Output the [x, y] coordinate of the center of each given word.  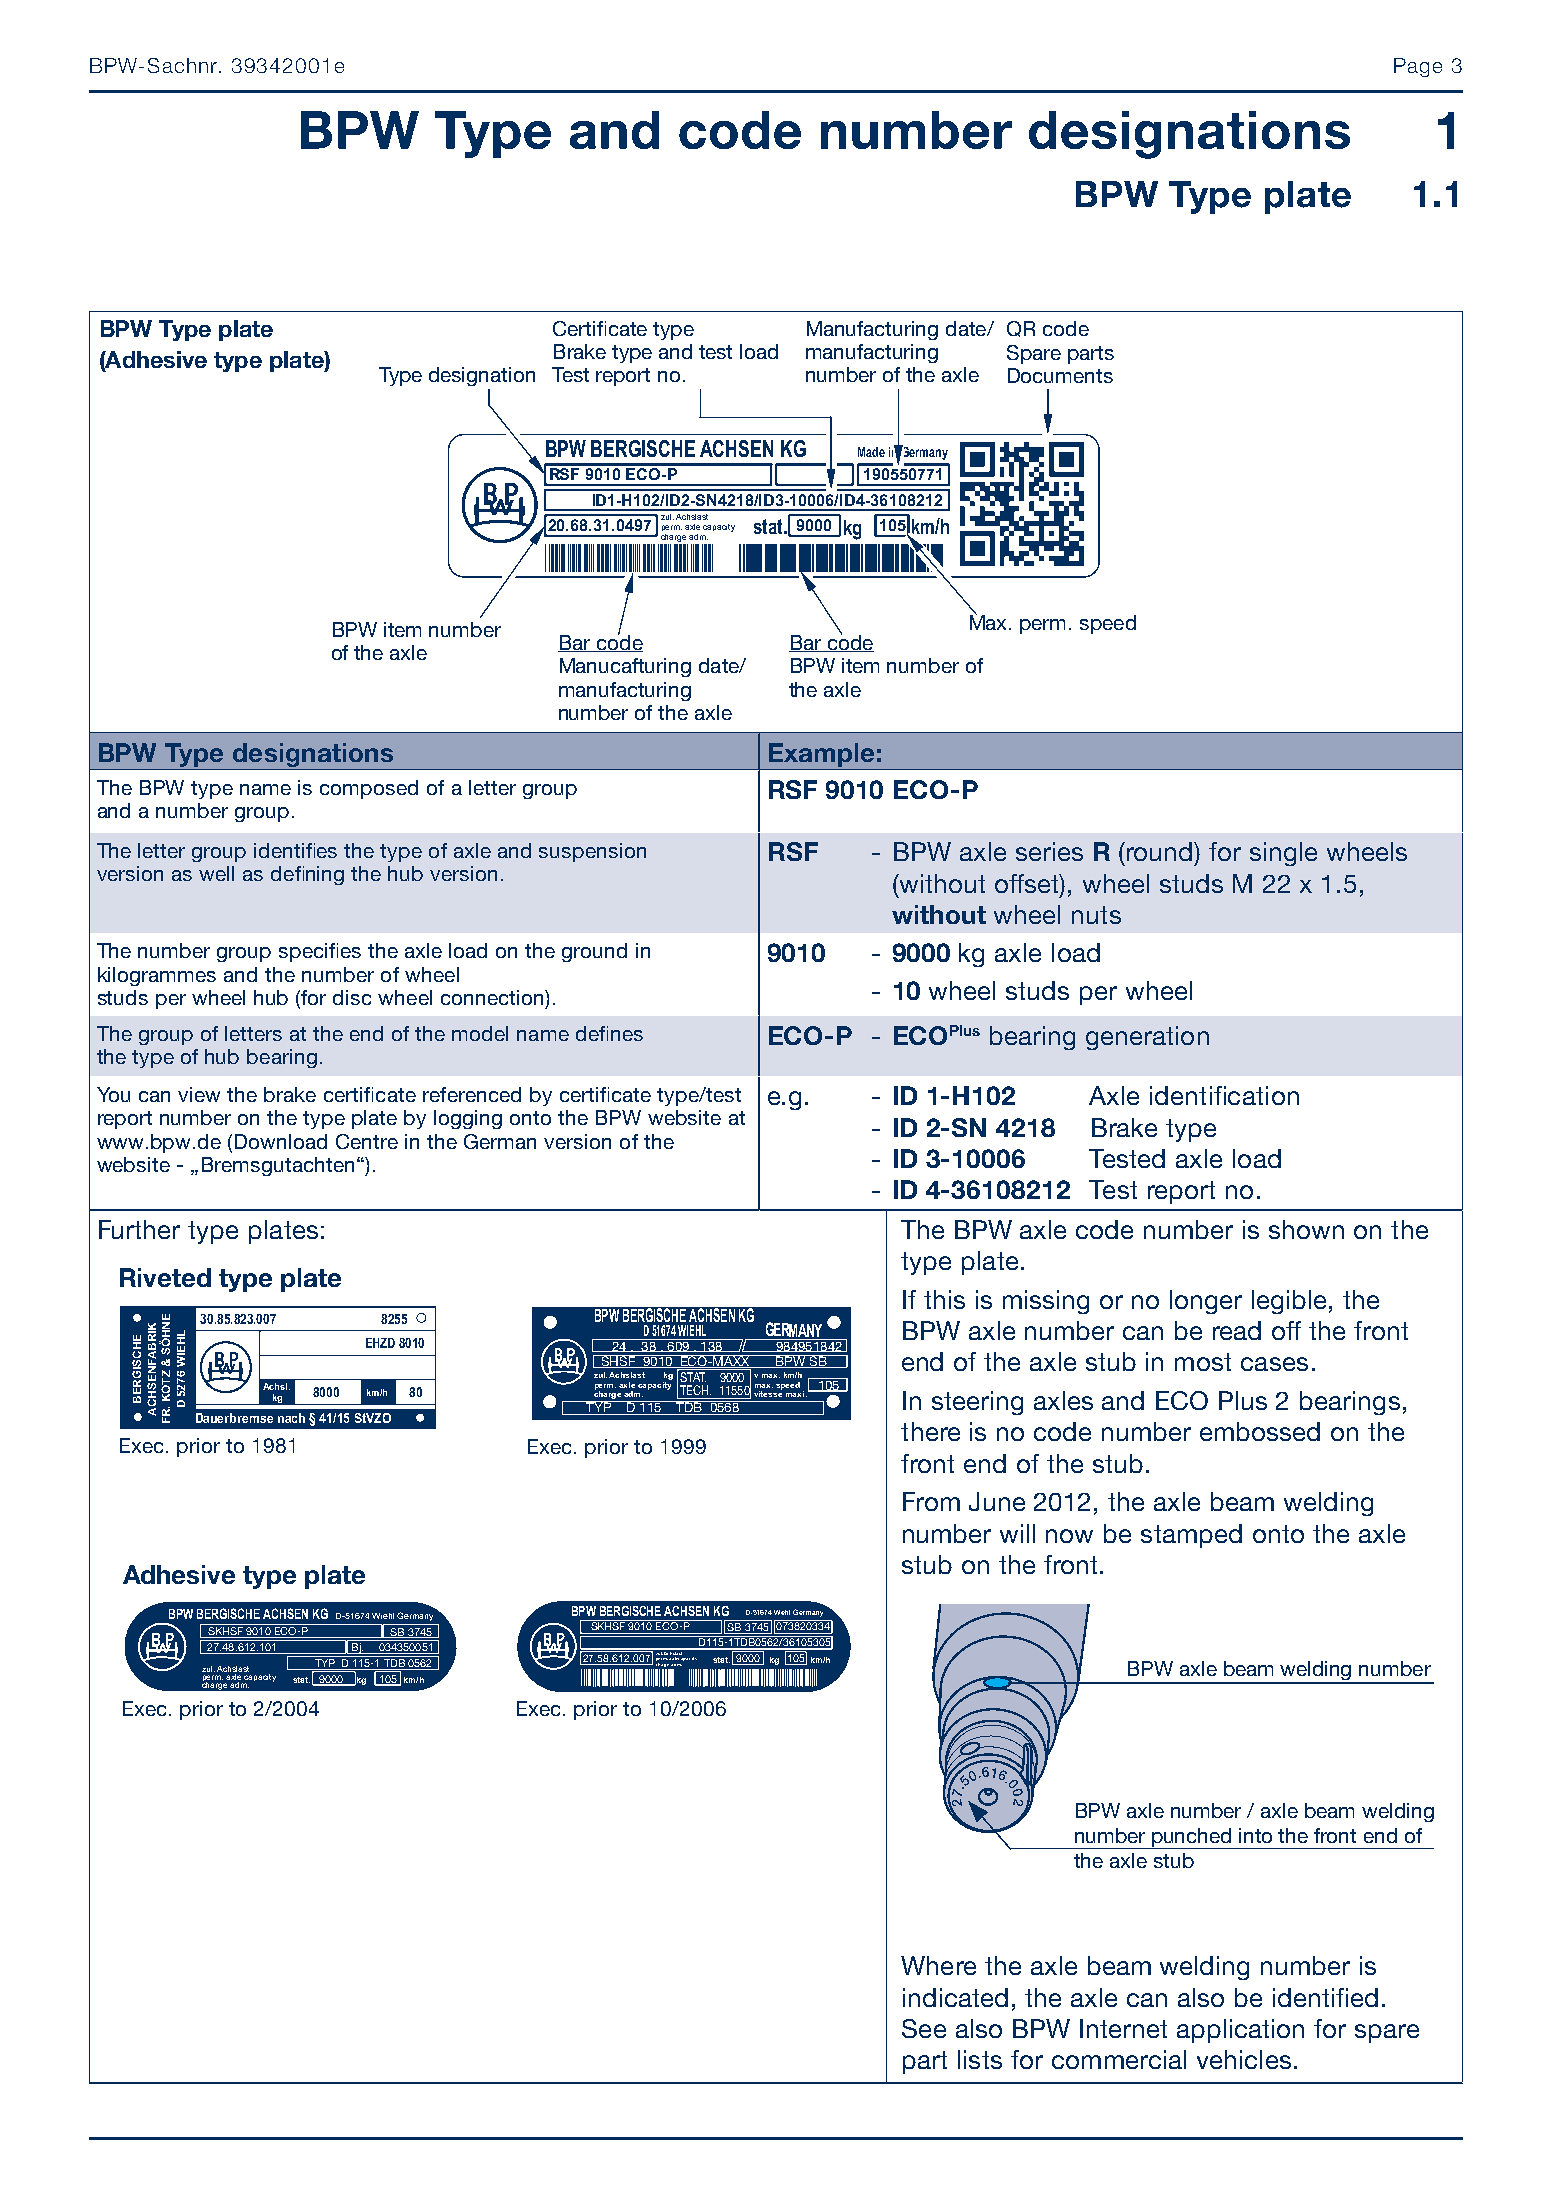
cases [1274, 1364]
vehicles [1244, 2059]
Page [1418, 67]
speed [1108, 624]
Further [139, 1229]
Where [938, 1965]
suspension [592, 852]
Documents [1060, 375]
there [930, 1431]
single [1283, 854]
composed [369, 789]
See [924, 2028]
